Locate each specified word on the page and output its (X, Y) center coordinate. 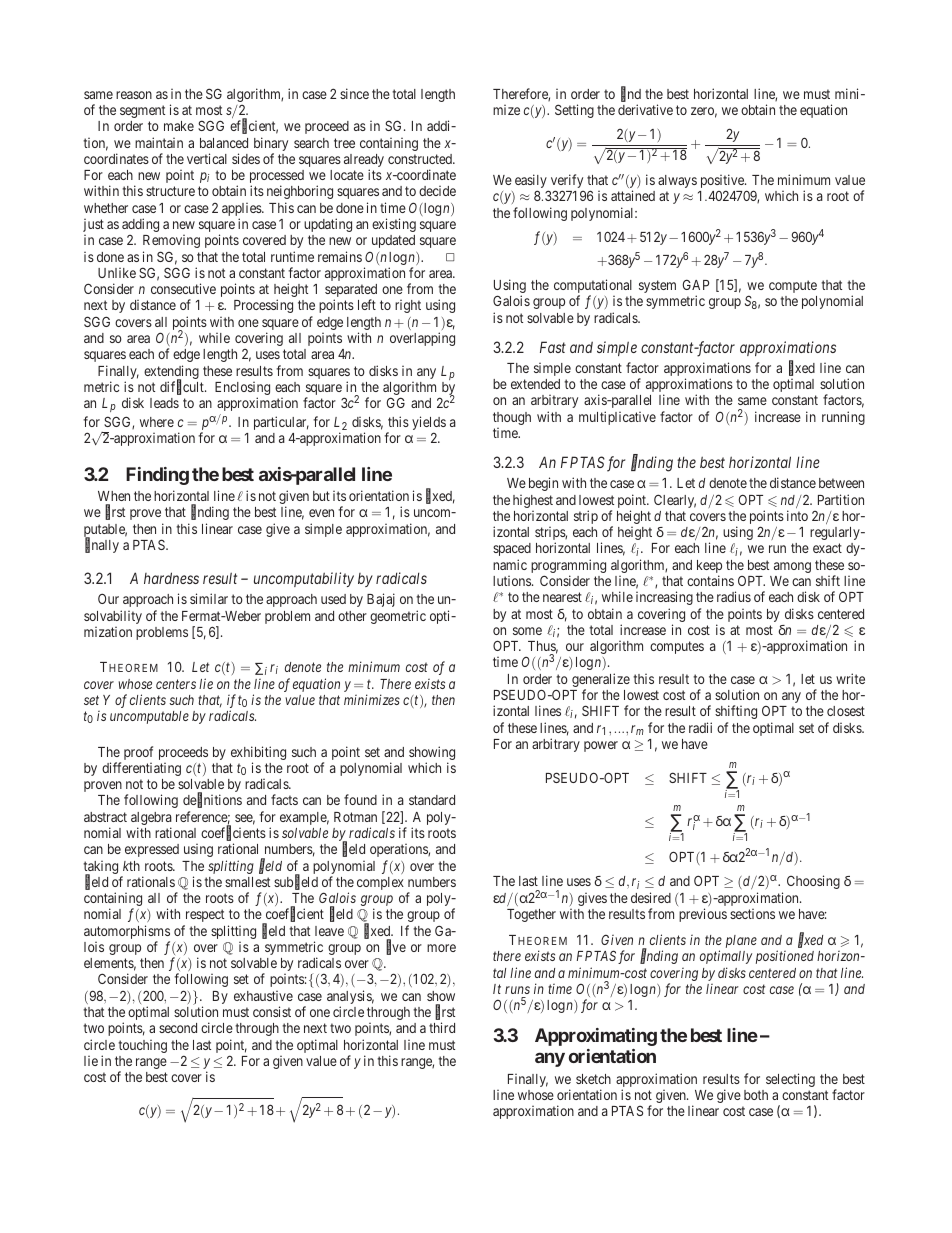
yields (429, 424)
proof (138, 753)
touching (142, 1046)
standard (432, 800)
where (157, 422)
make (179, 126)
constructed (421, 159)
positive (723, 182)
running (843, 418)
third (442, 1027)
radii (700, 727)
